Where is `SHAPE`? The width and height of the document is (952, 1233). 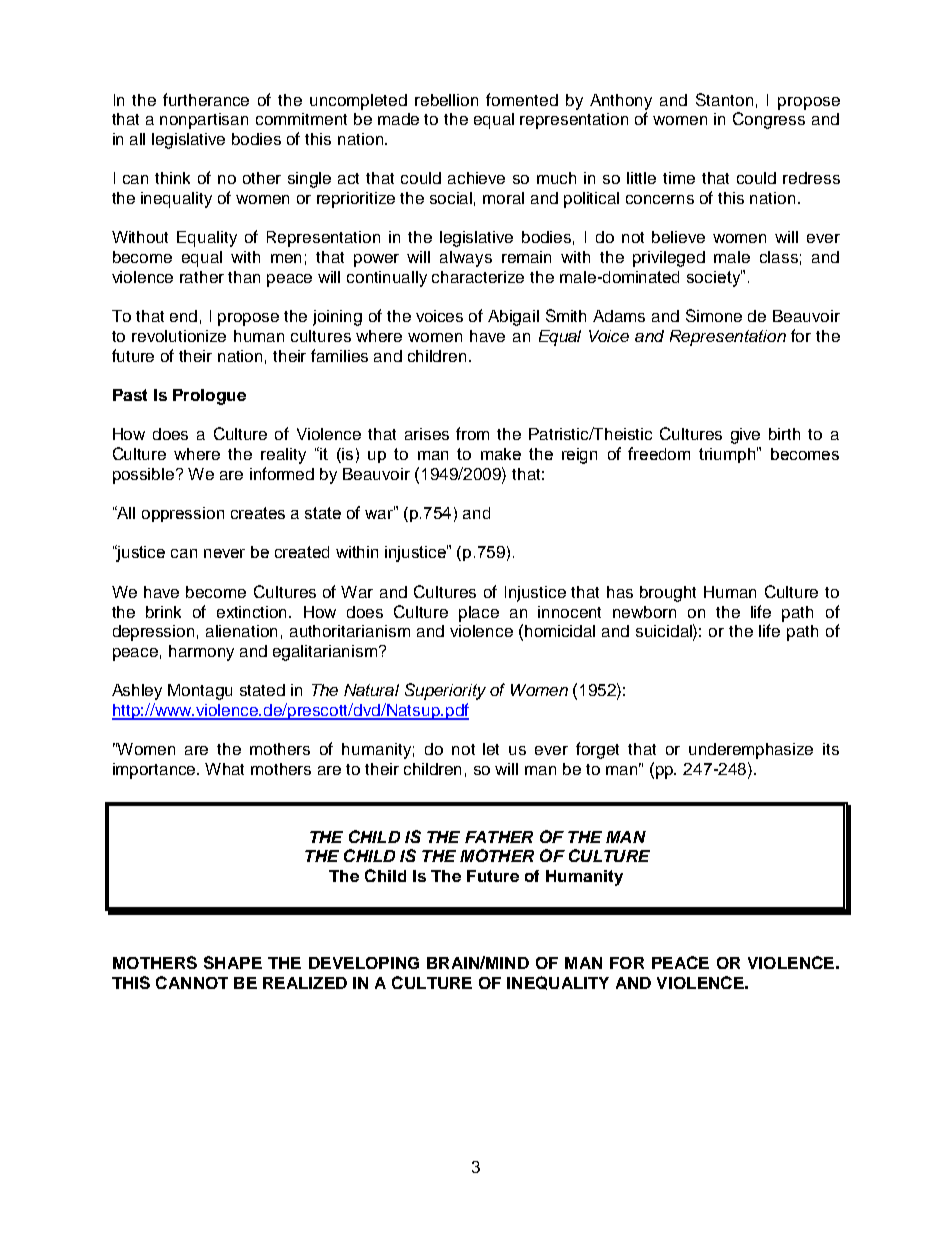 SHAPE is located at coordinates (233, 962).
